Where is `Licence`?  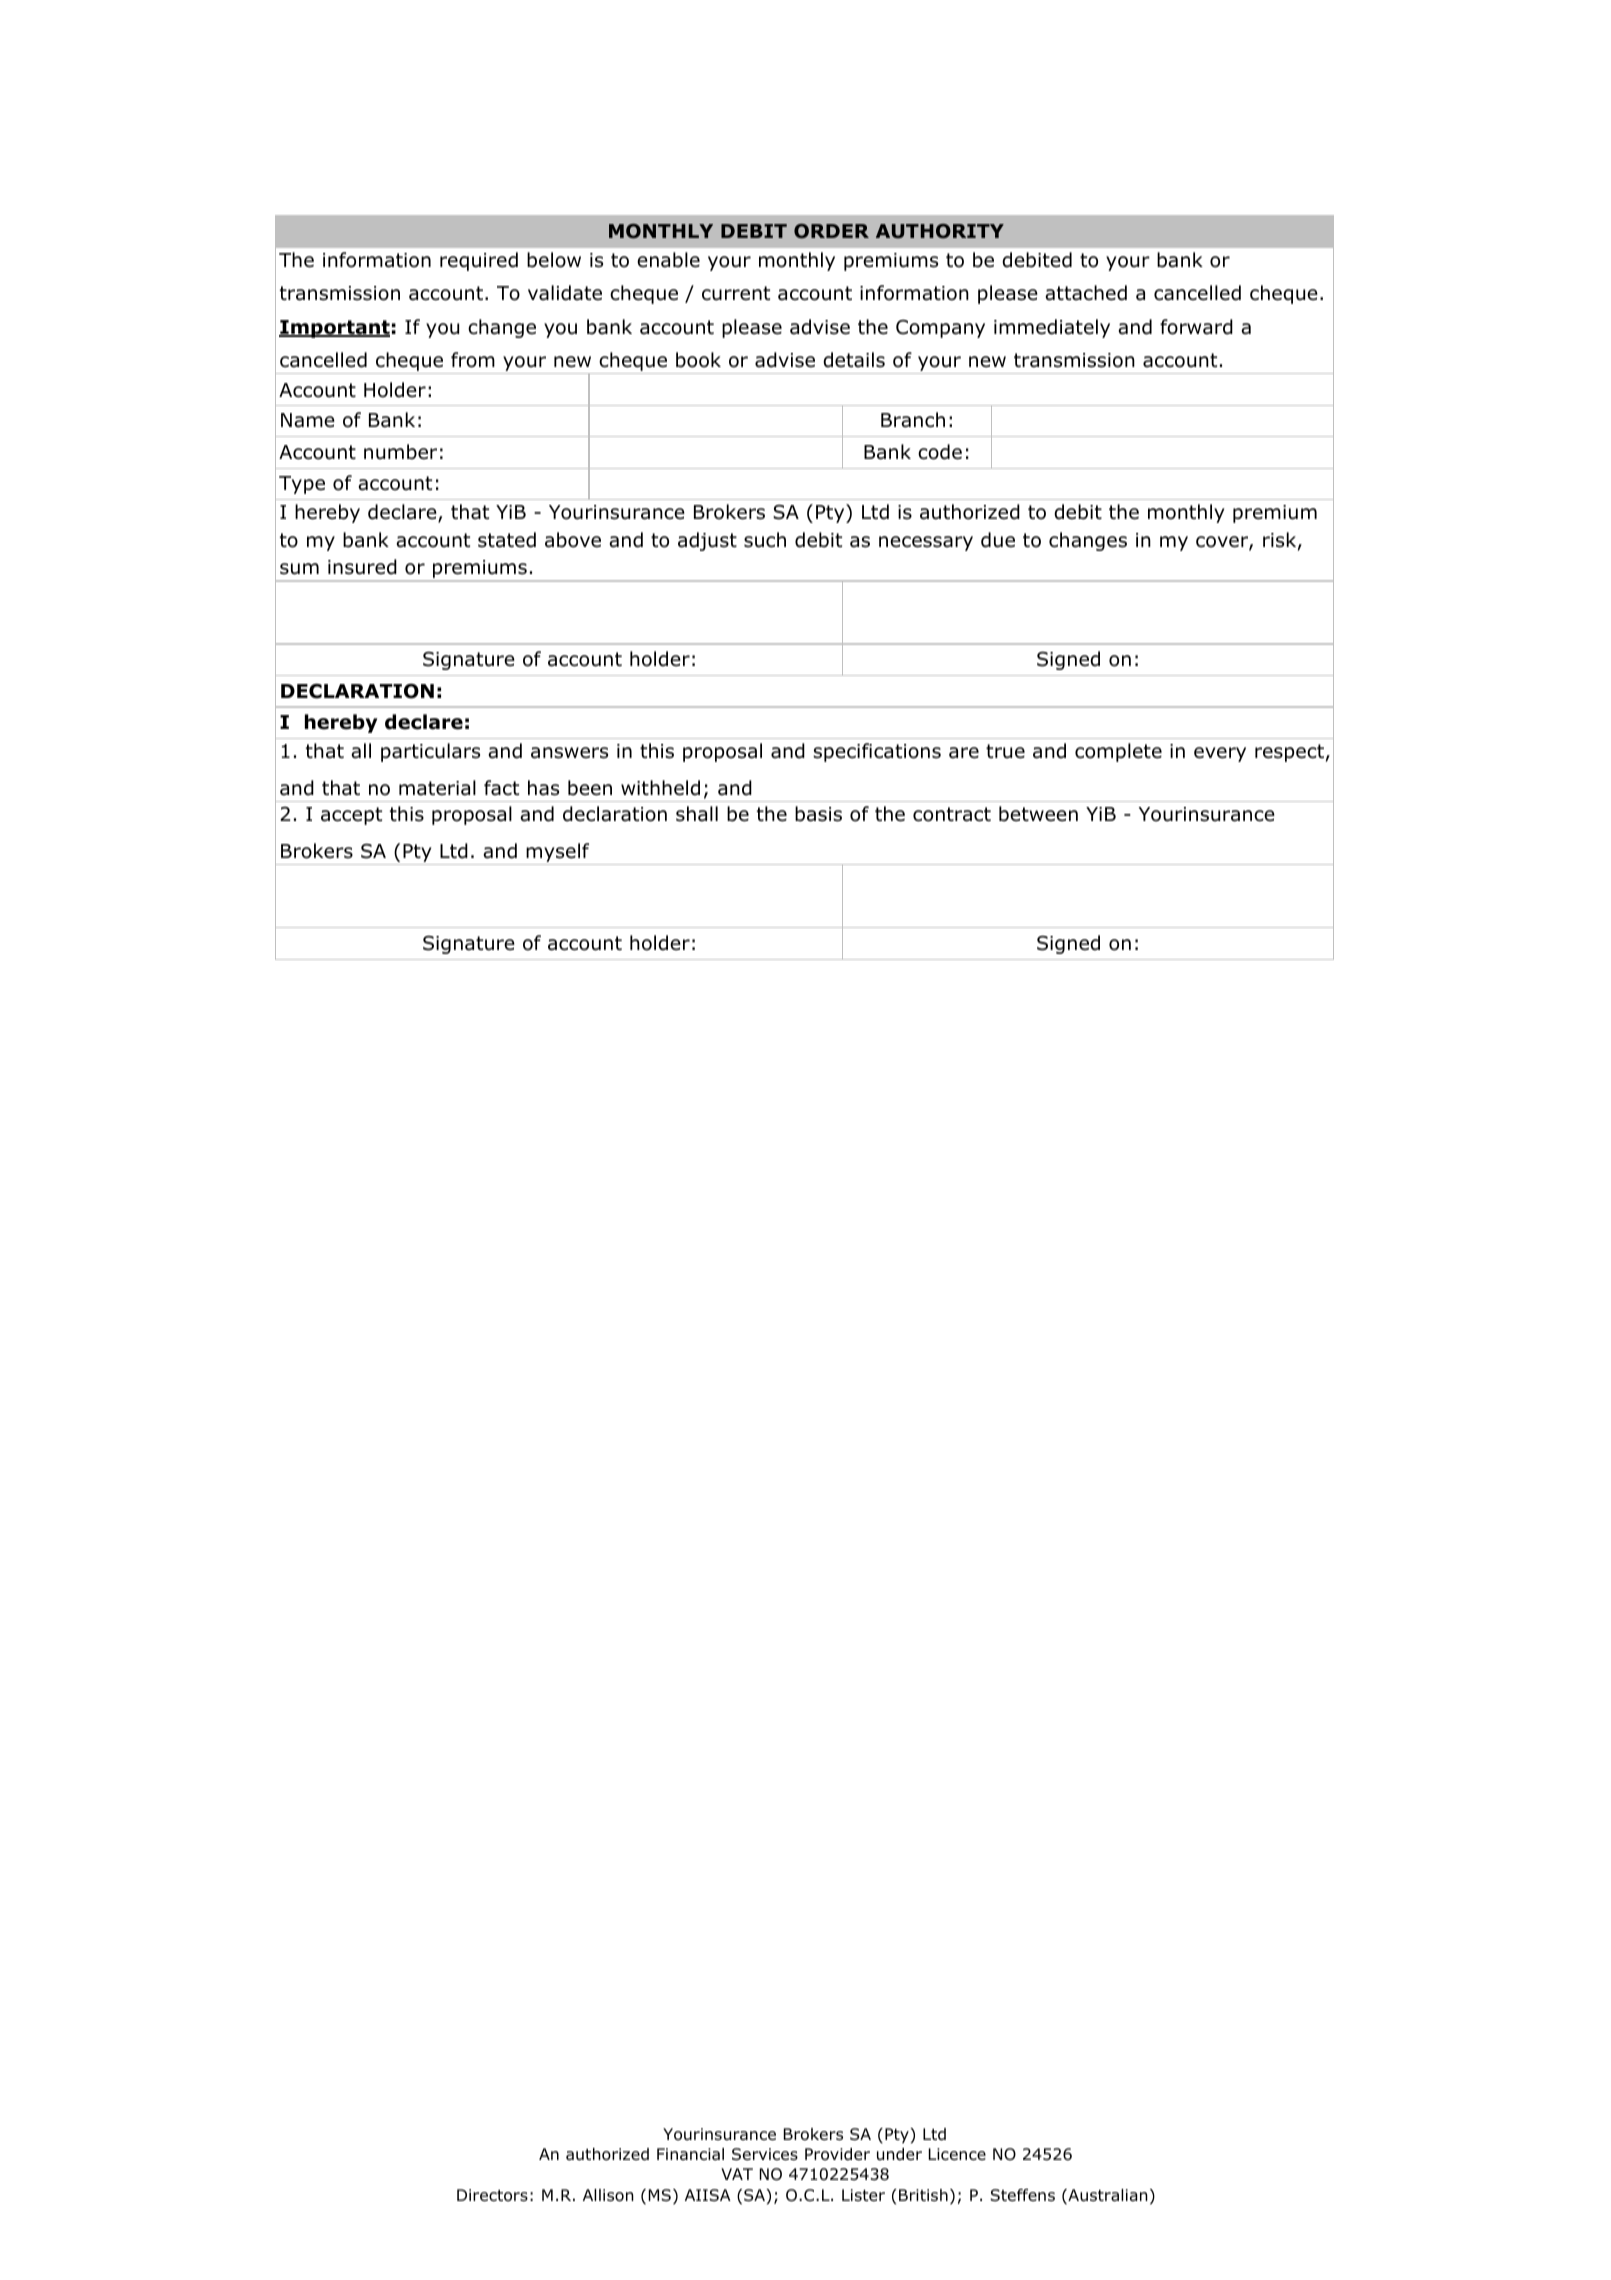
Licence is located at coordinates (957, 2154).
